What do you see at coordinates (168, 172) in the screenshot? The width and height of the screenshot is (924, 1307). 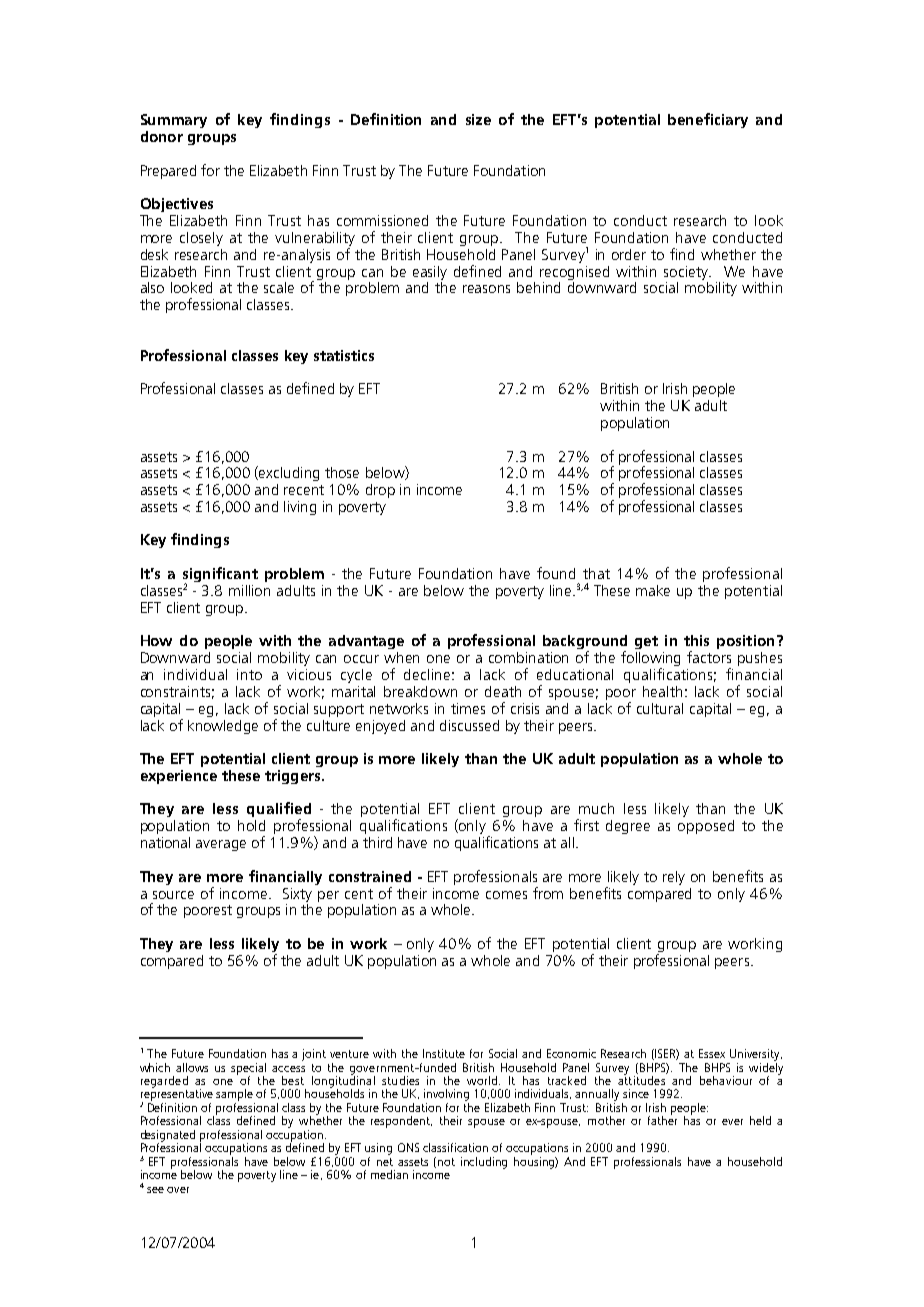 I see `Prepared` at bounding box center [168, 172].
